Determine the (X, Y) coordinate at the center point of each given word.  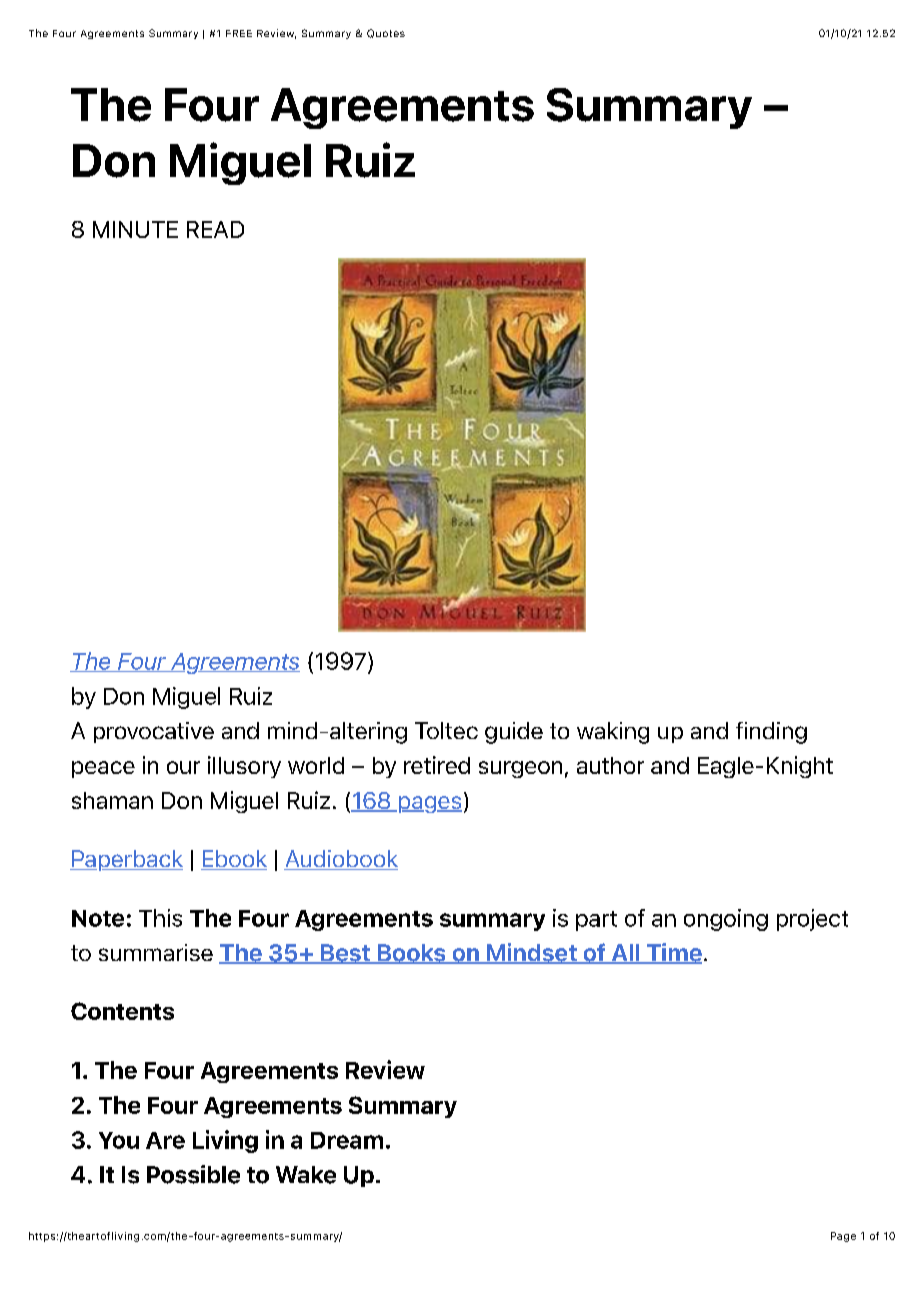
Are (165, 1140)
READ (215, 229)
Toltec (446, 730)
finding (771, 733)
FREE (239, 33)
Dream (347, 1140)
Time (673, 953)
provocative (154, 732)
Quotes (386, 33)
